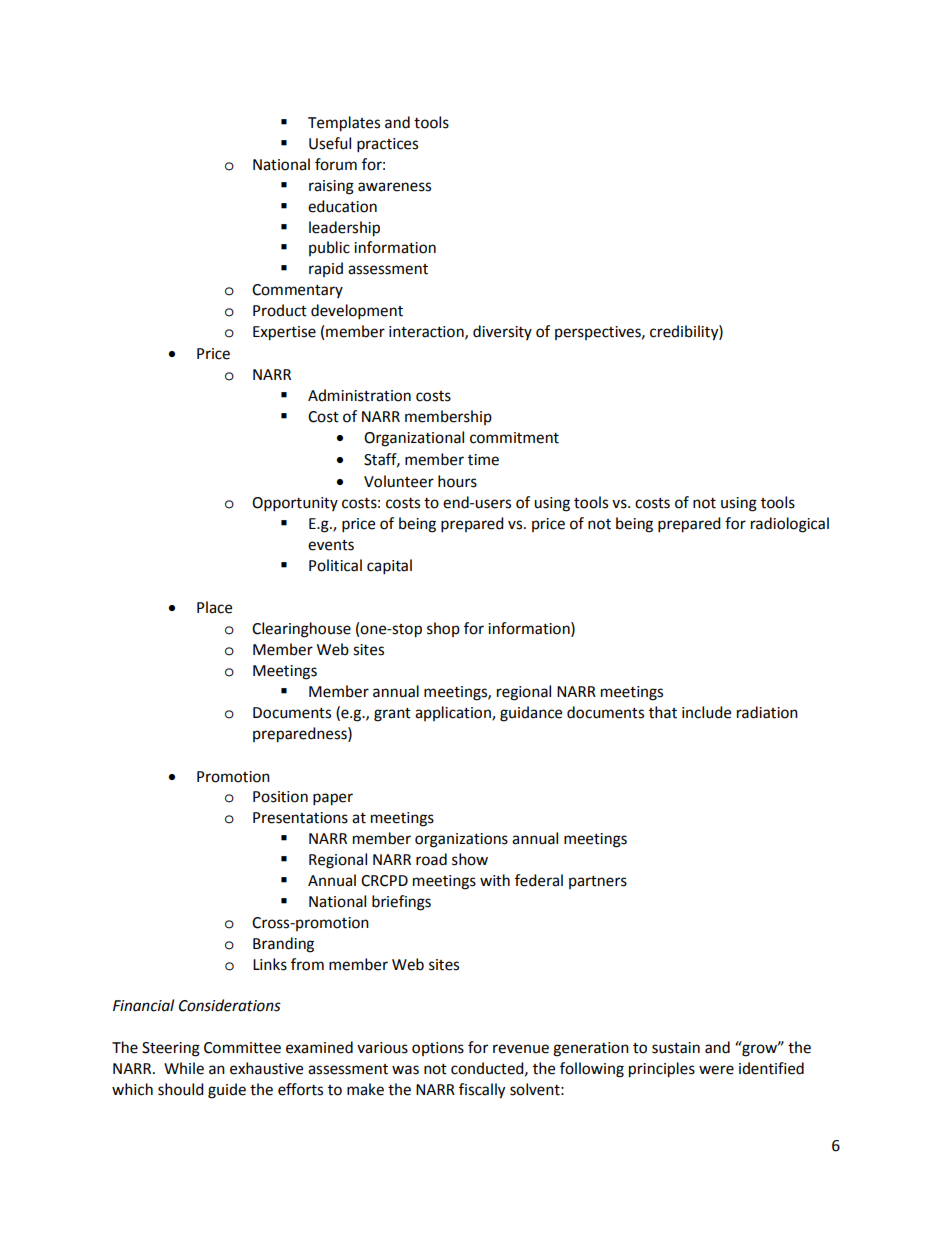  What do you see at coordinates (461, 840) in the screenshot?
I see `organizations` at bounding box center [461, 840].
